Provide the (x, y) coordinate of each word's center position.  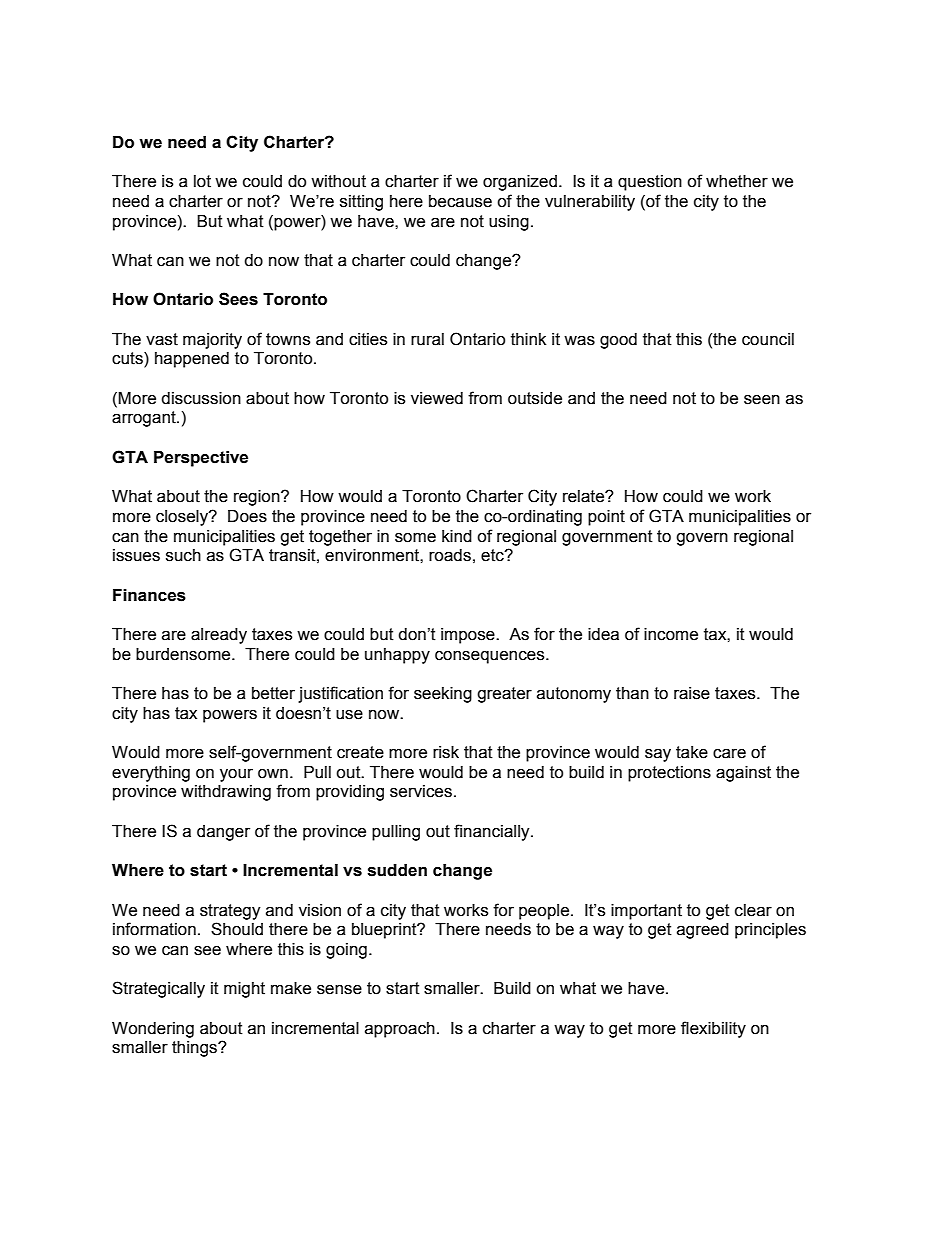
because (460, 201)
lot (202, 181)
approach (400, 1030)
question (650, 183)
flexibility (713, 1029)
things (195, 1049)
